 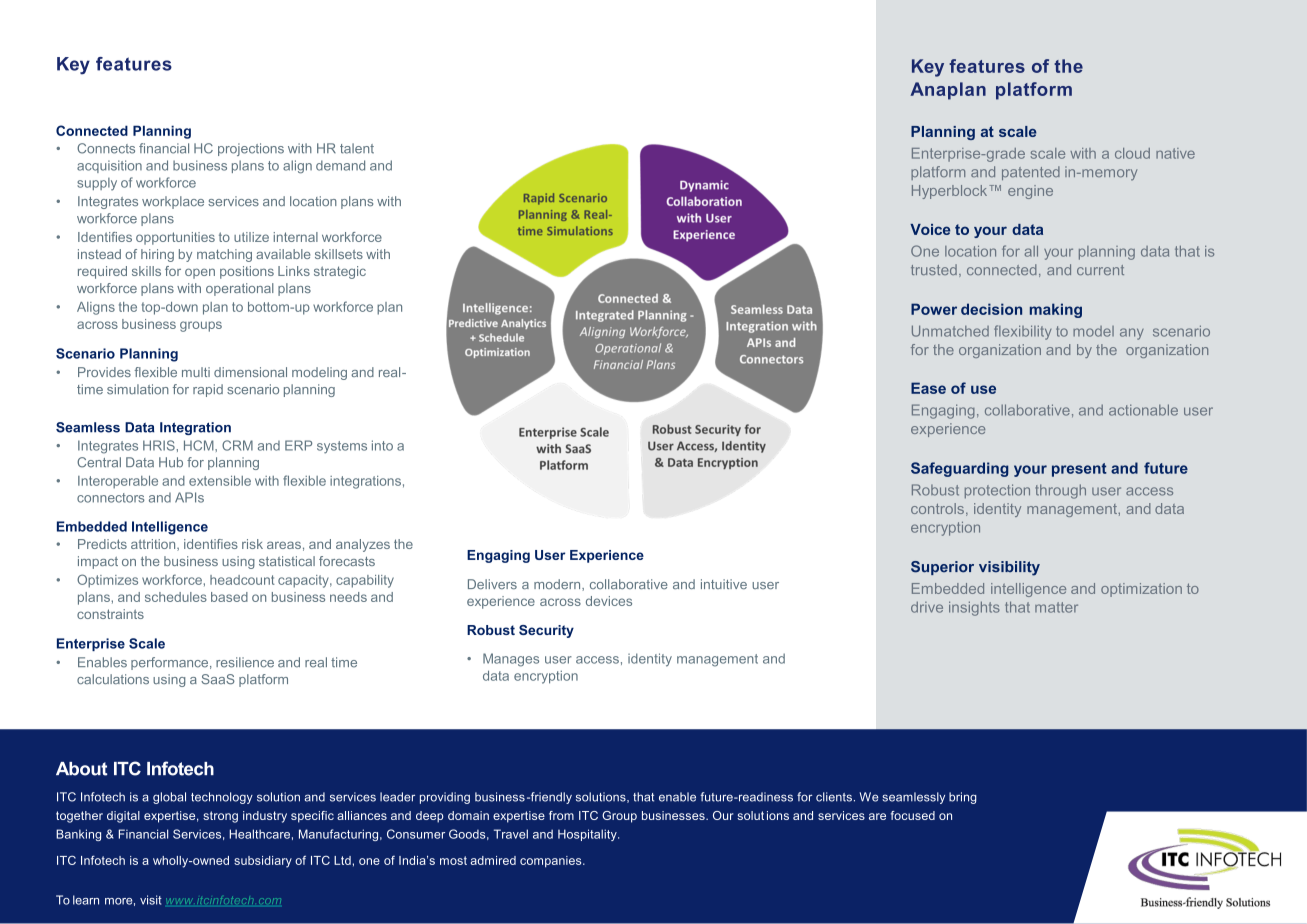 What do you see at coordinates (558, 585) in the document?
I see `modern` at bounding box center [558, 585].
